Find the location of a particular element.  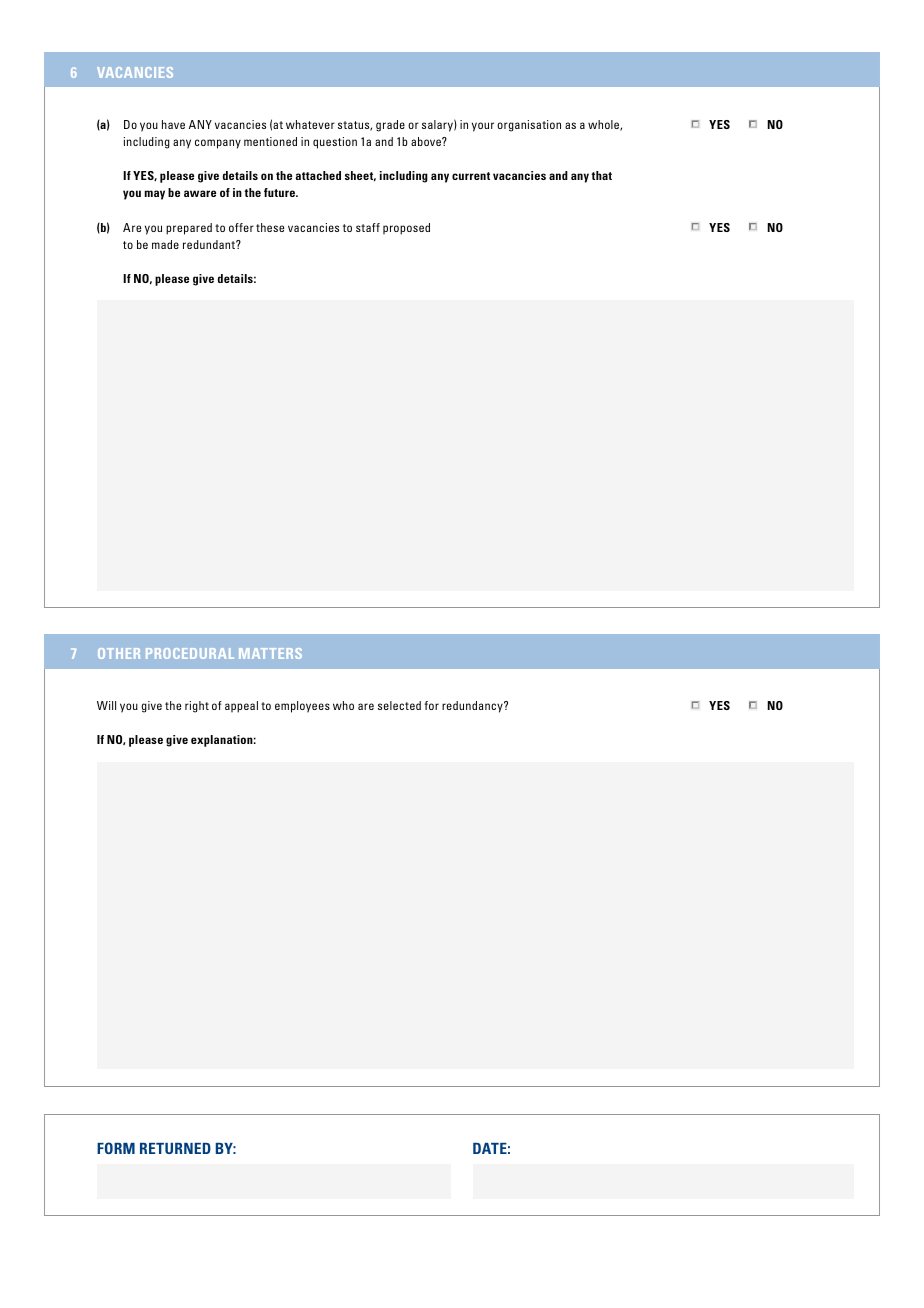

organisation is located at coordinates (529, 126).
